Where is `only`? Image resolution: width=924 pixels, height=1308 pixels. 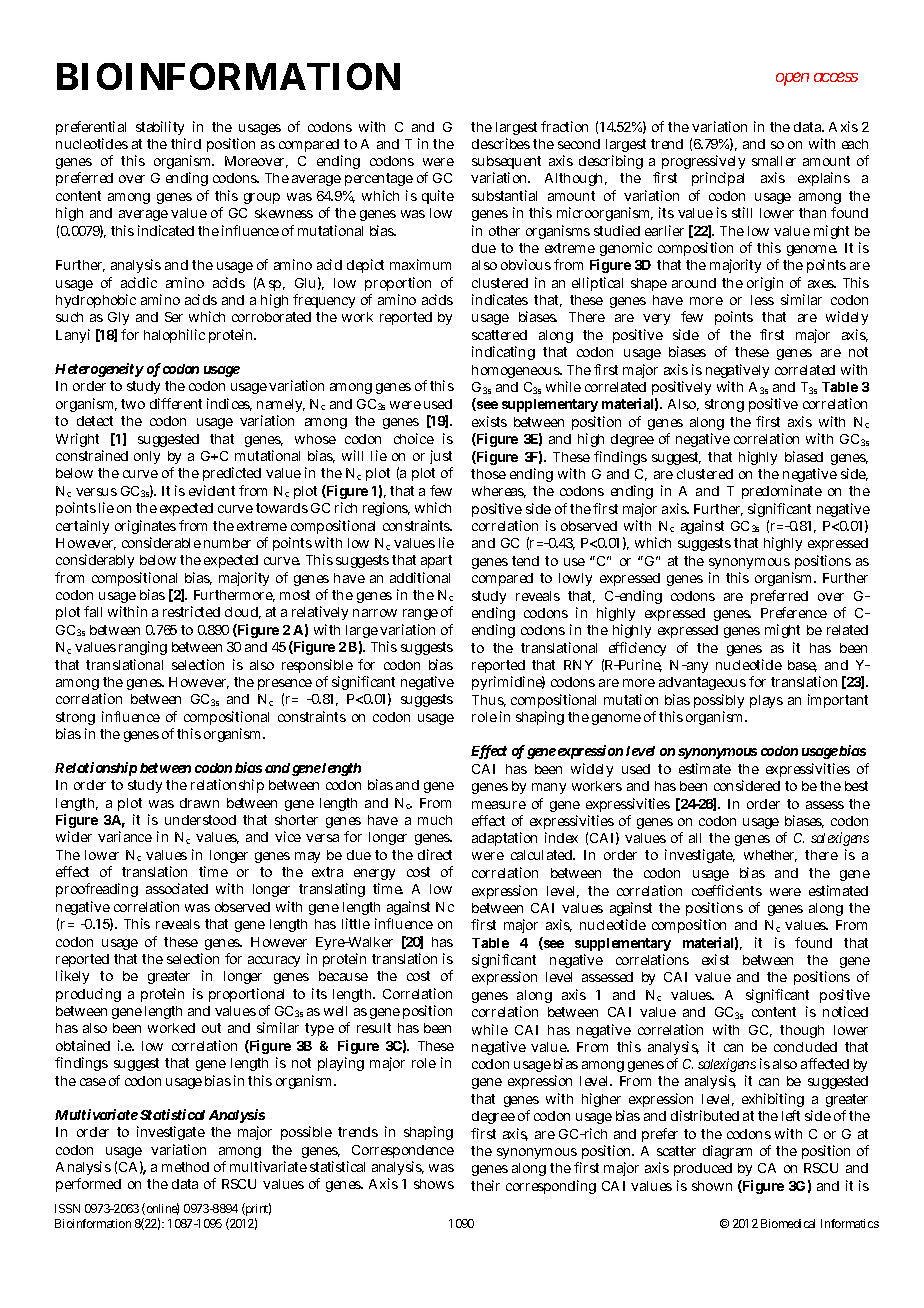
only is located at coordinates (147, 457).
